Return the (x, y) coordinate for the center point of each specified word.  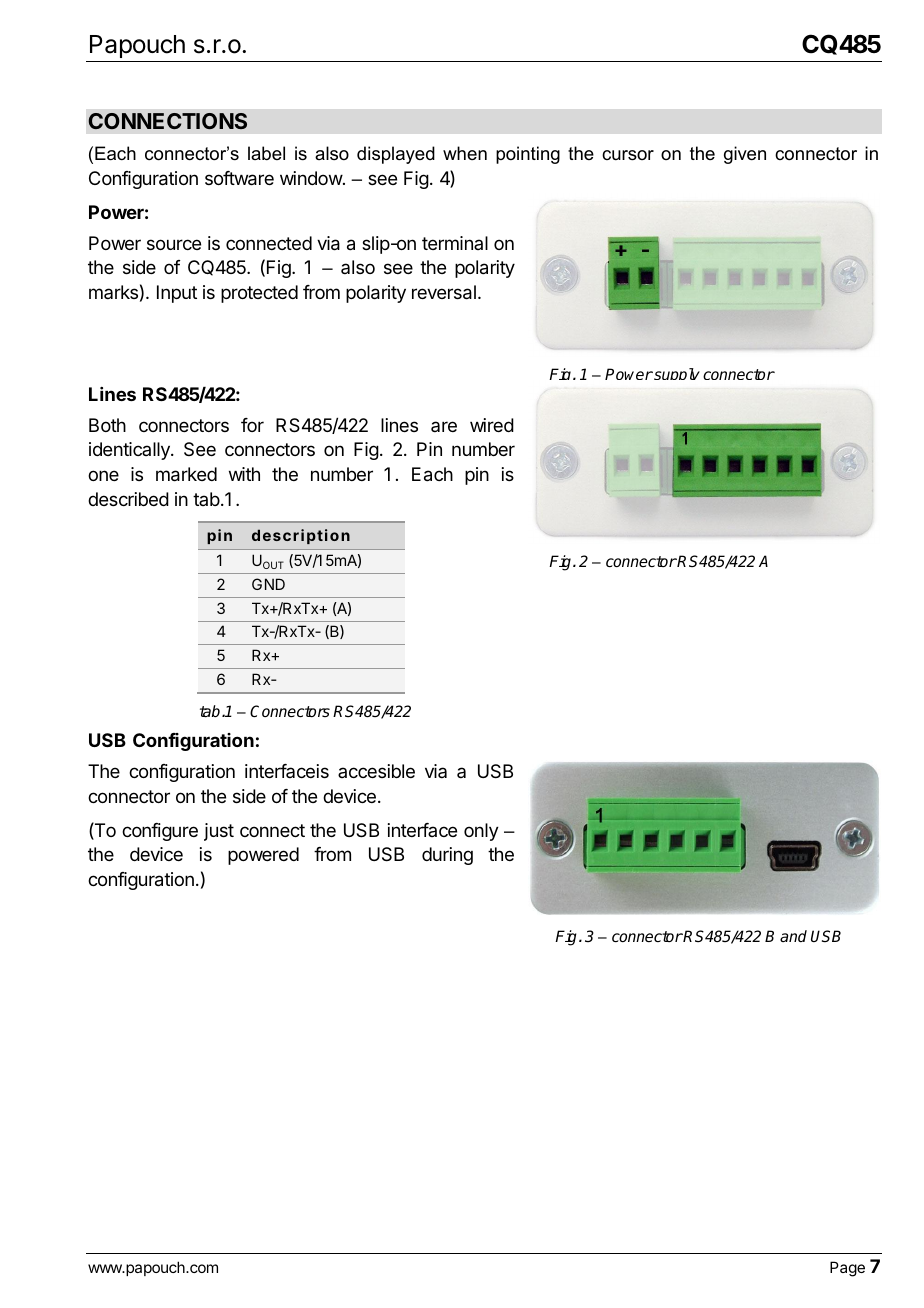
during (447, 856)
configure (160, 832)
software (239, 178)
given (745, 155)
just (219, 832)
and (793, 936)
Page (847, 1269)
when (465, 153)
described (128, 499)
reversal (444, 292)
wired (492, 425)
